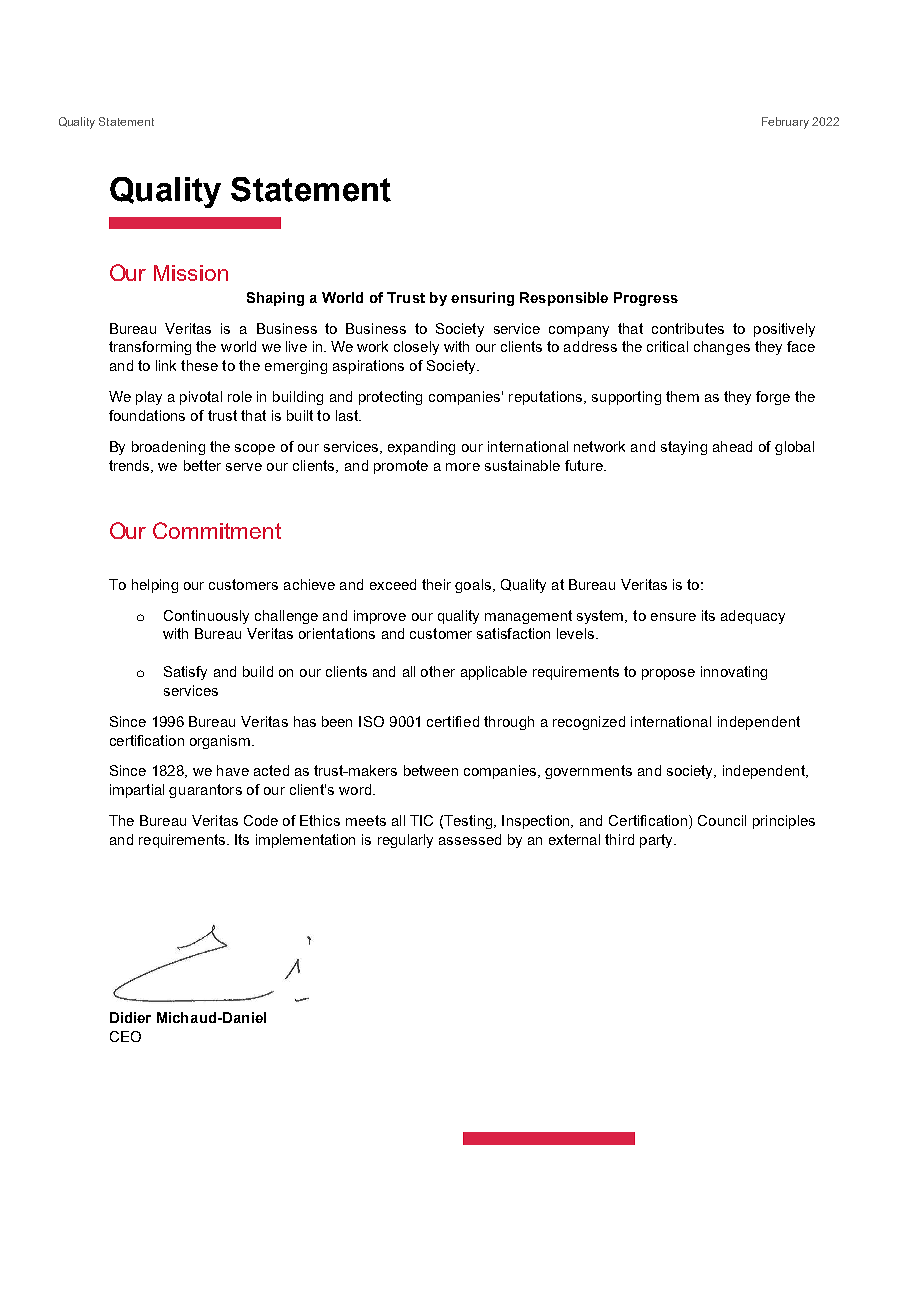 The width and height of the page is (924, 1308). What do you see at coordinates (785, 123) in the page?
I see `February` at bounding box center [785, 123].
